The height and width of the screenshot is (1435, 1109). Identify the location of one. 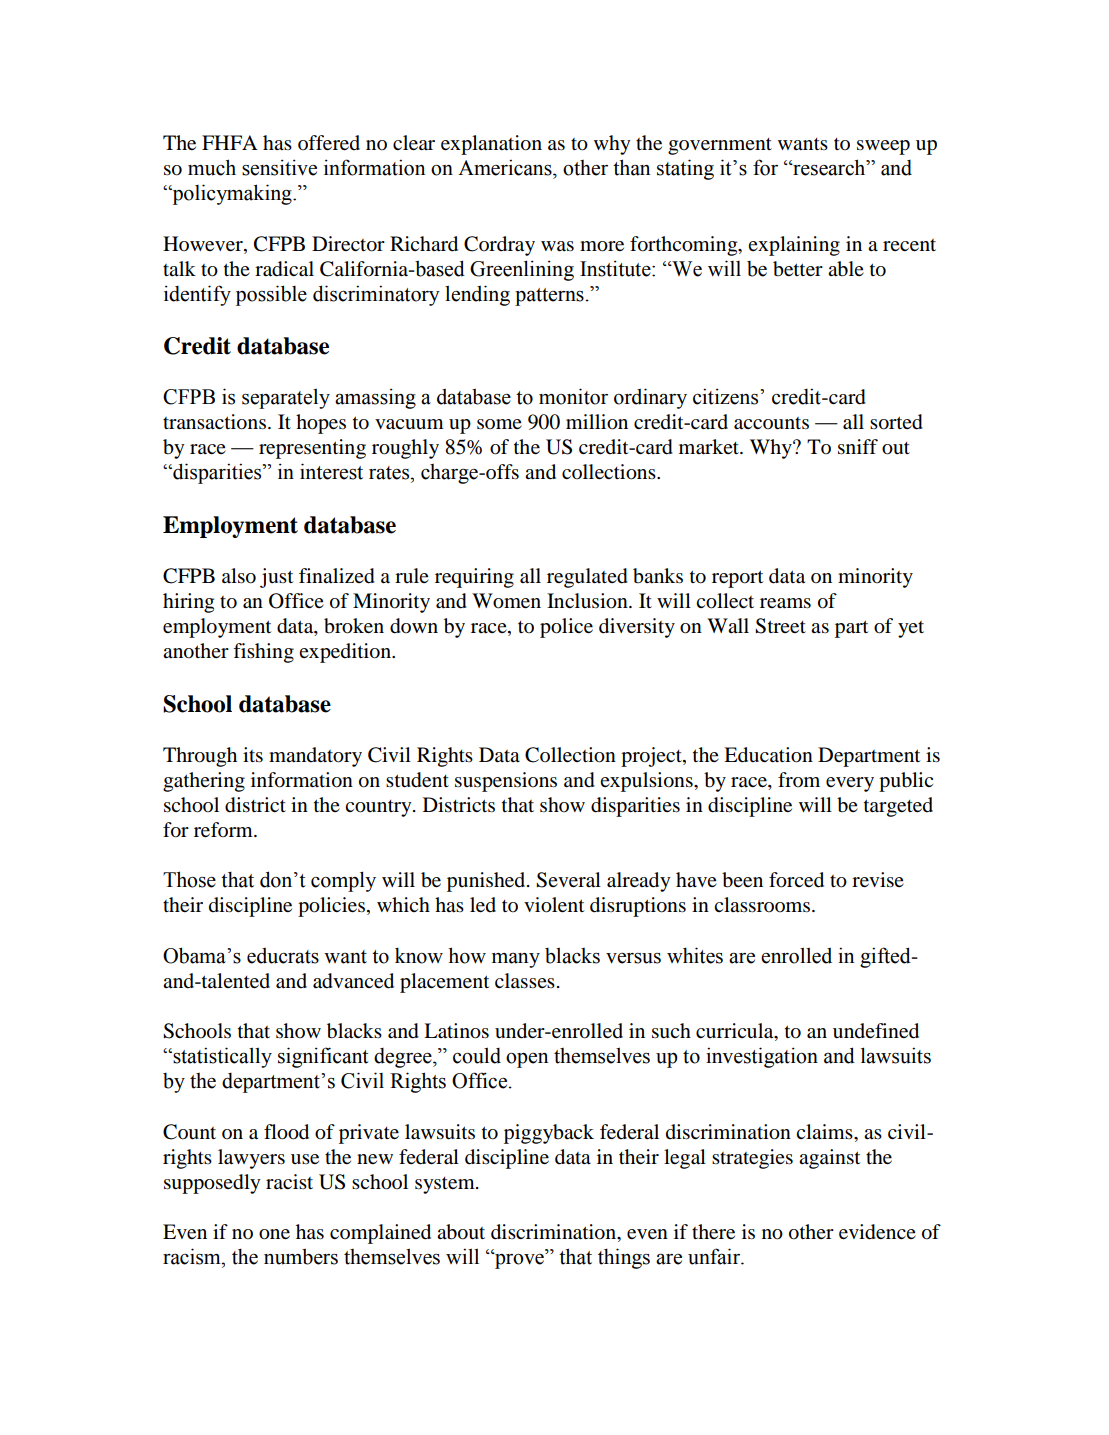
(274, 1234).
